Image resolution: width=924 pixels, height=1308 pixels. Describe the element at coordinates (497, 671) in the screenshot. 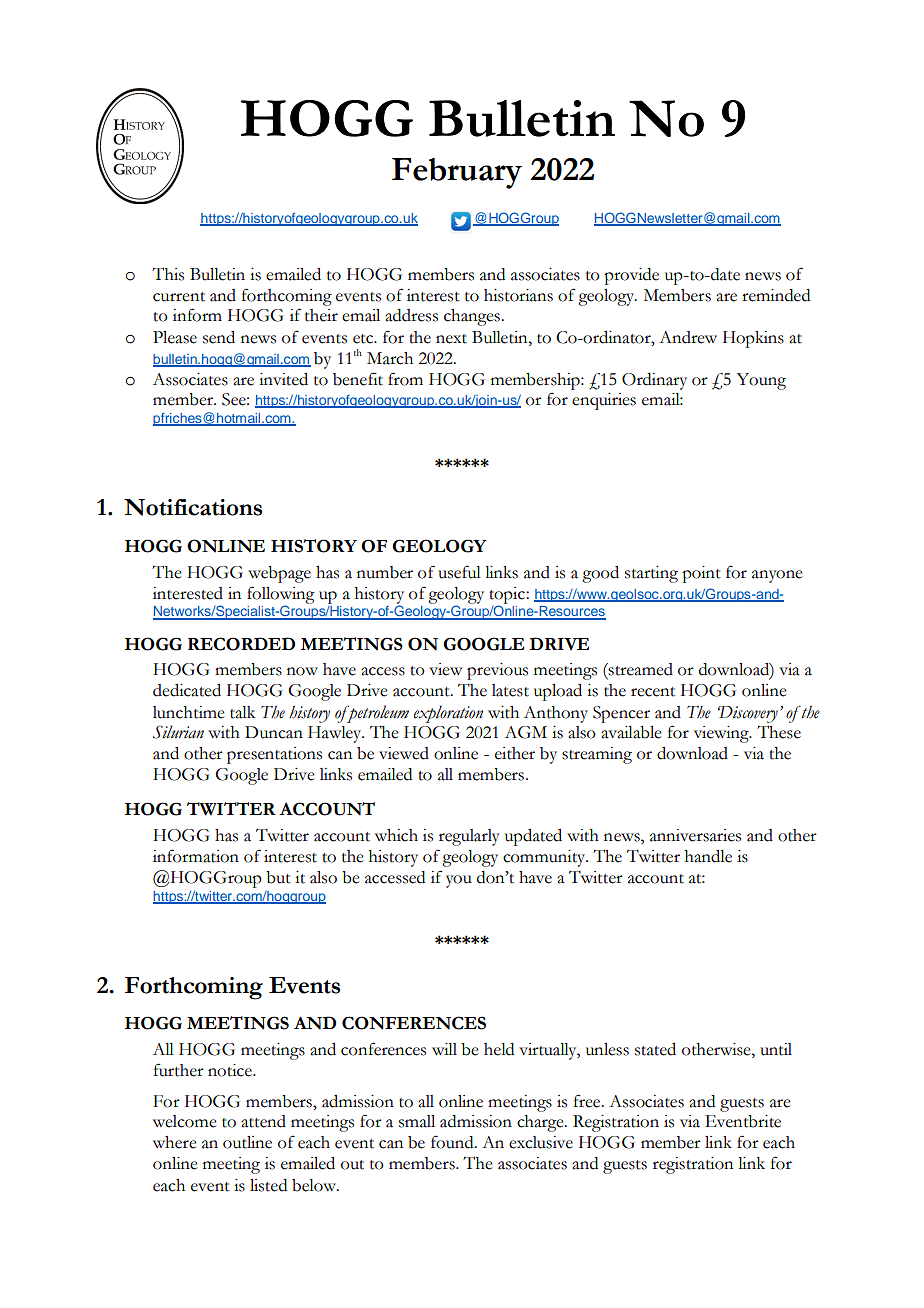

I see `previous` at that location.
